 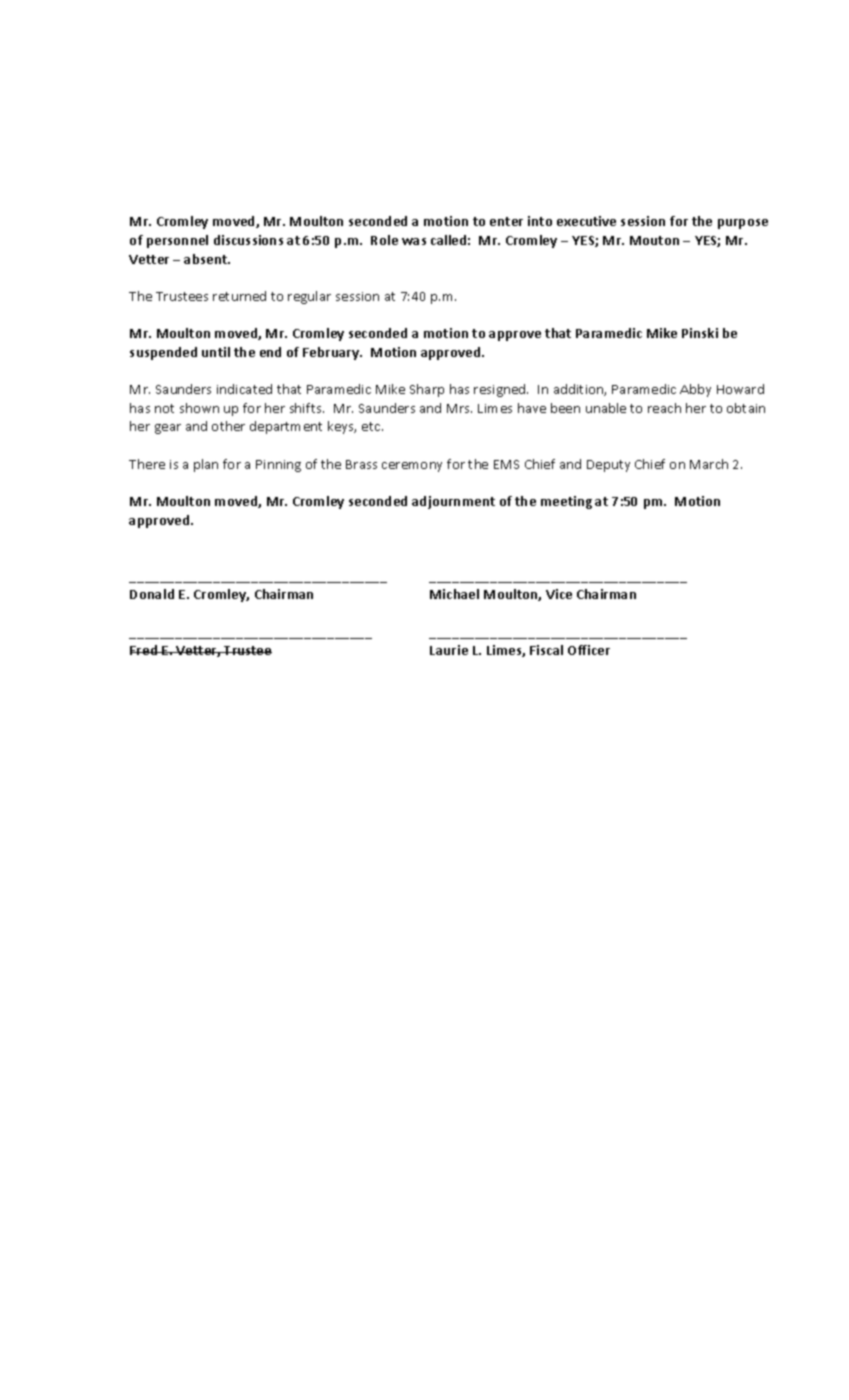 What do you see at coordinates (152, 594) in the image?
I see `Donald` at bounding box center [152, 594].
